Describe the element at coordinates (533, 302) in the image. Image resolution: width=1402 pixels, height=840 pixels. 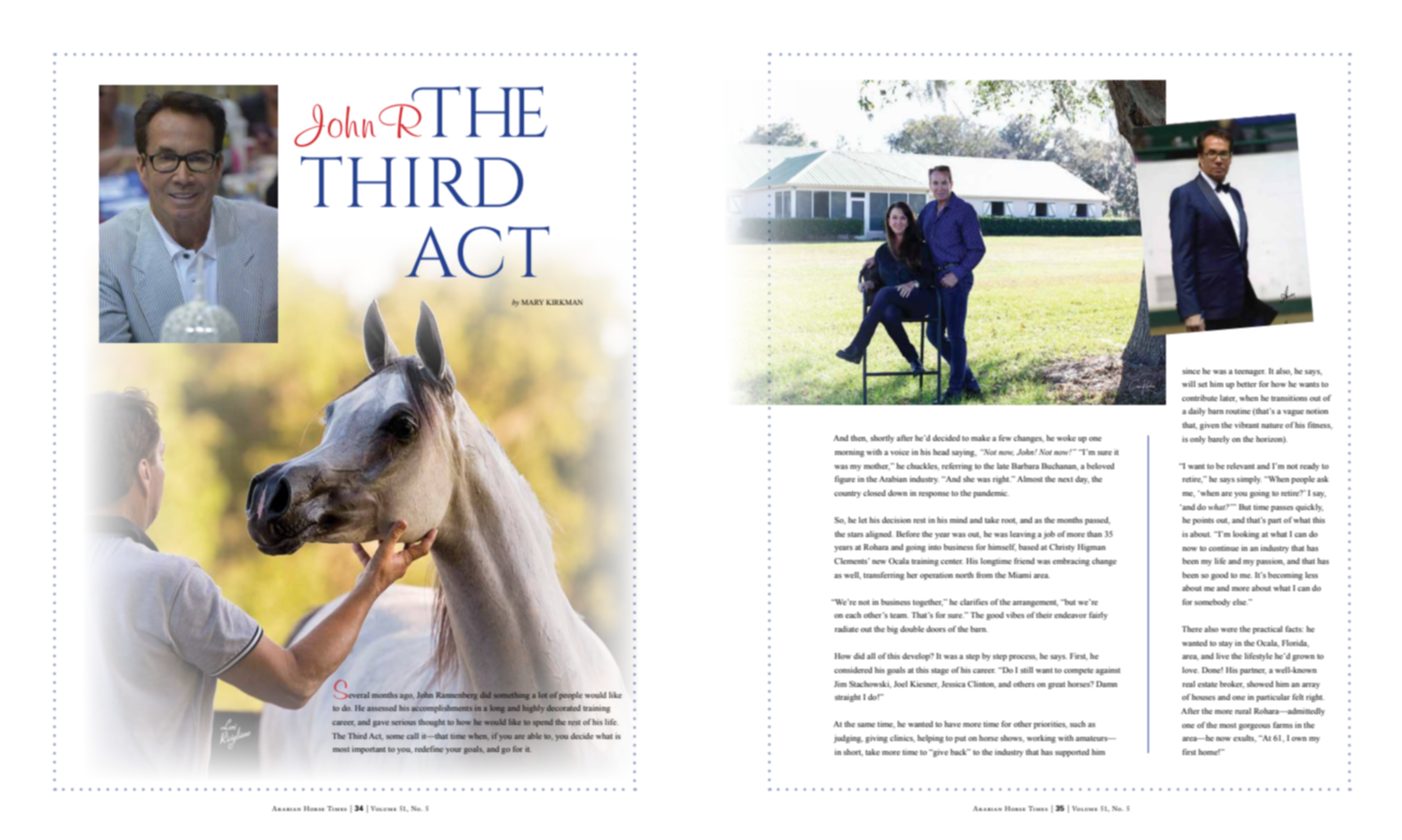
I see `MARY` at that location.
